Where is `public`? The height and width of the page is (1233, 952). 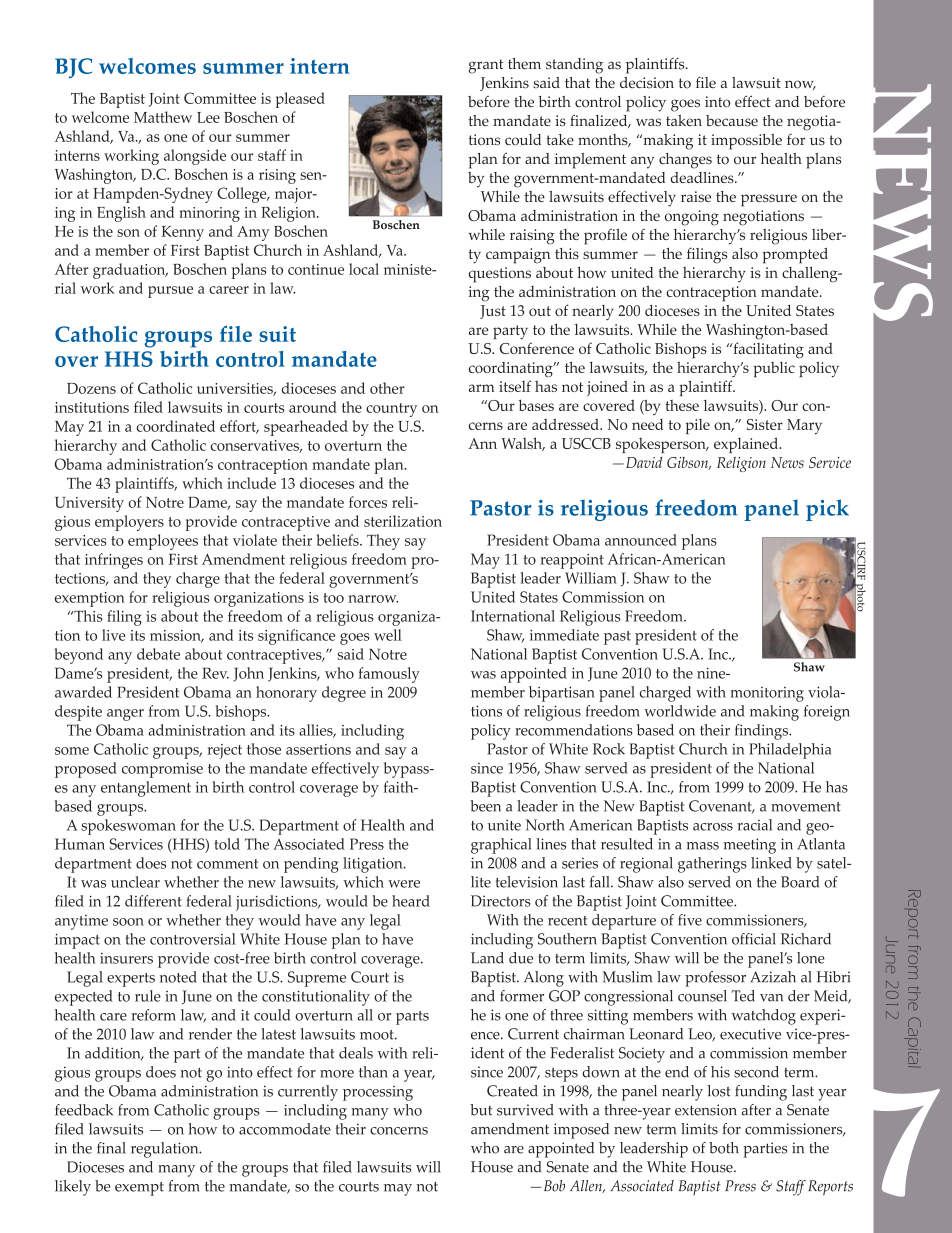
public is located at coordinates (774, 369).
